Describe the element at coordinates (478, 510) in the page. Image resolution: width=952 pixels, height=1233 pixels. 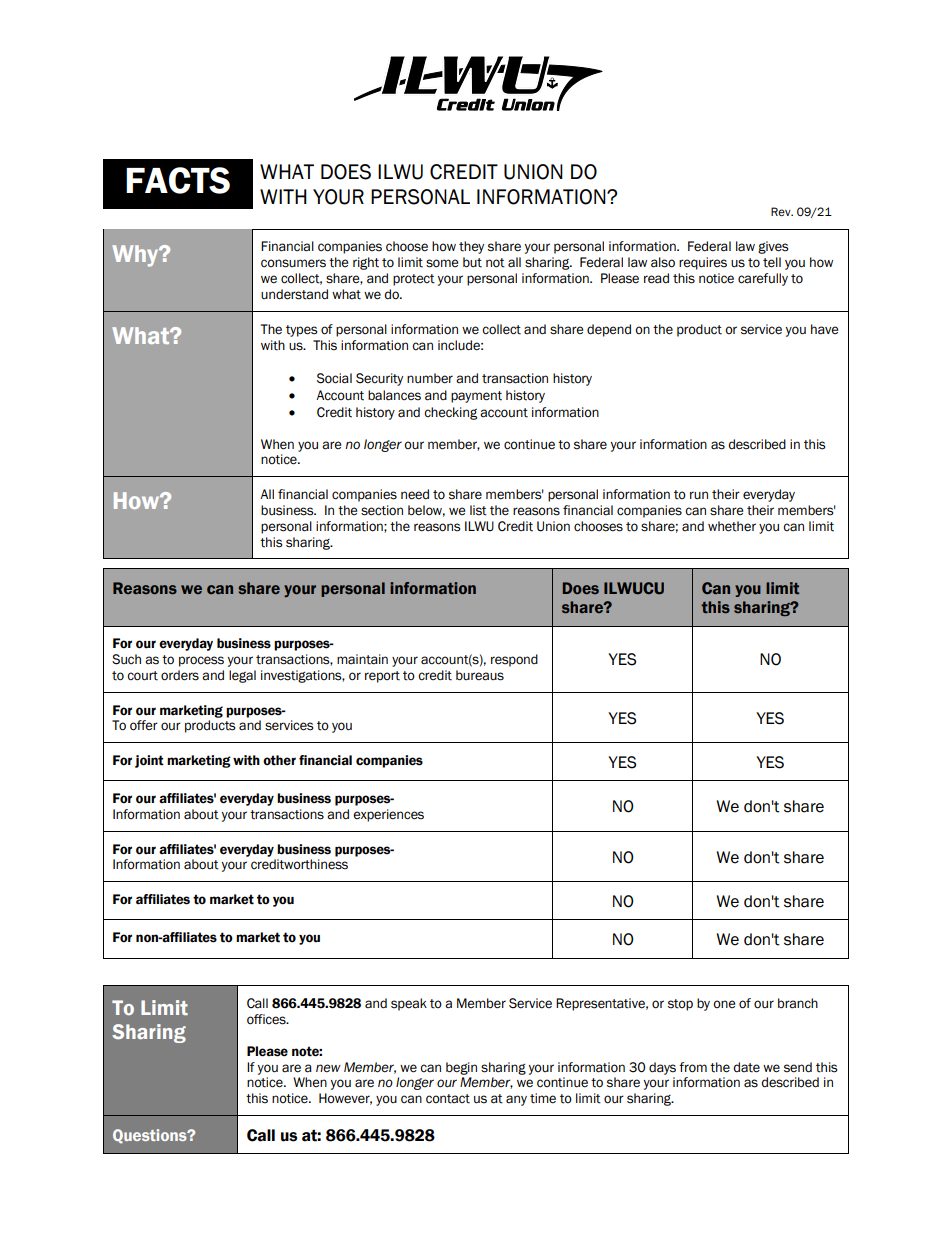
I see `list` at that location.
